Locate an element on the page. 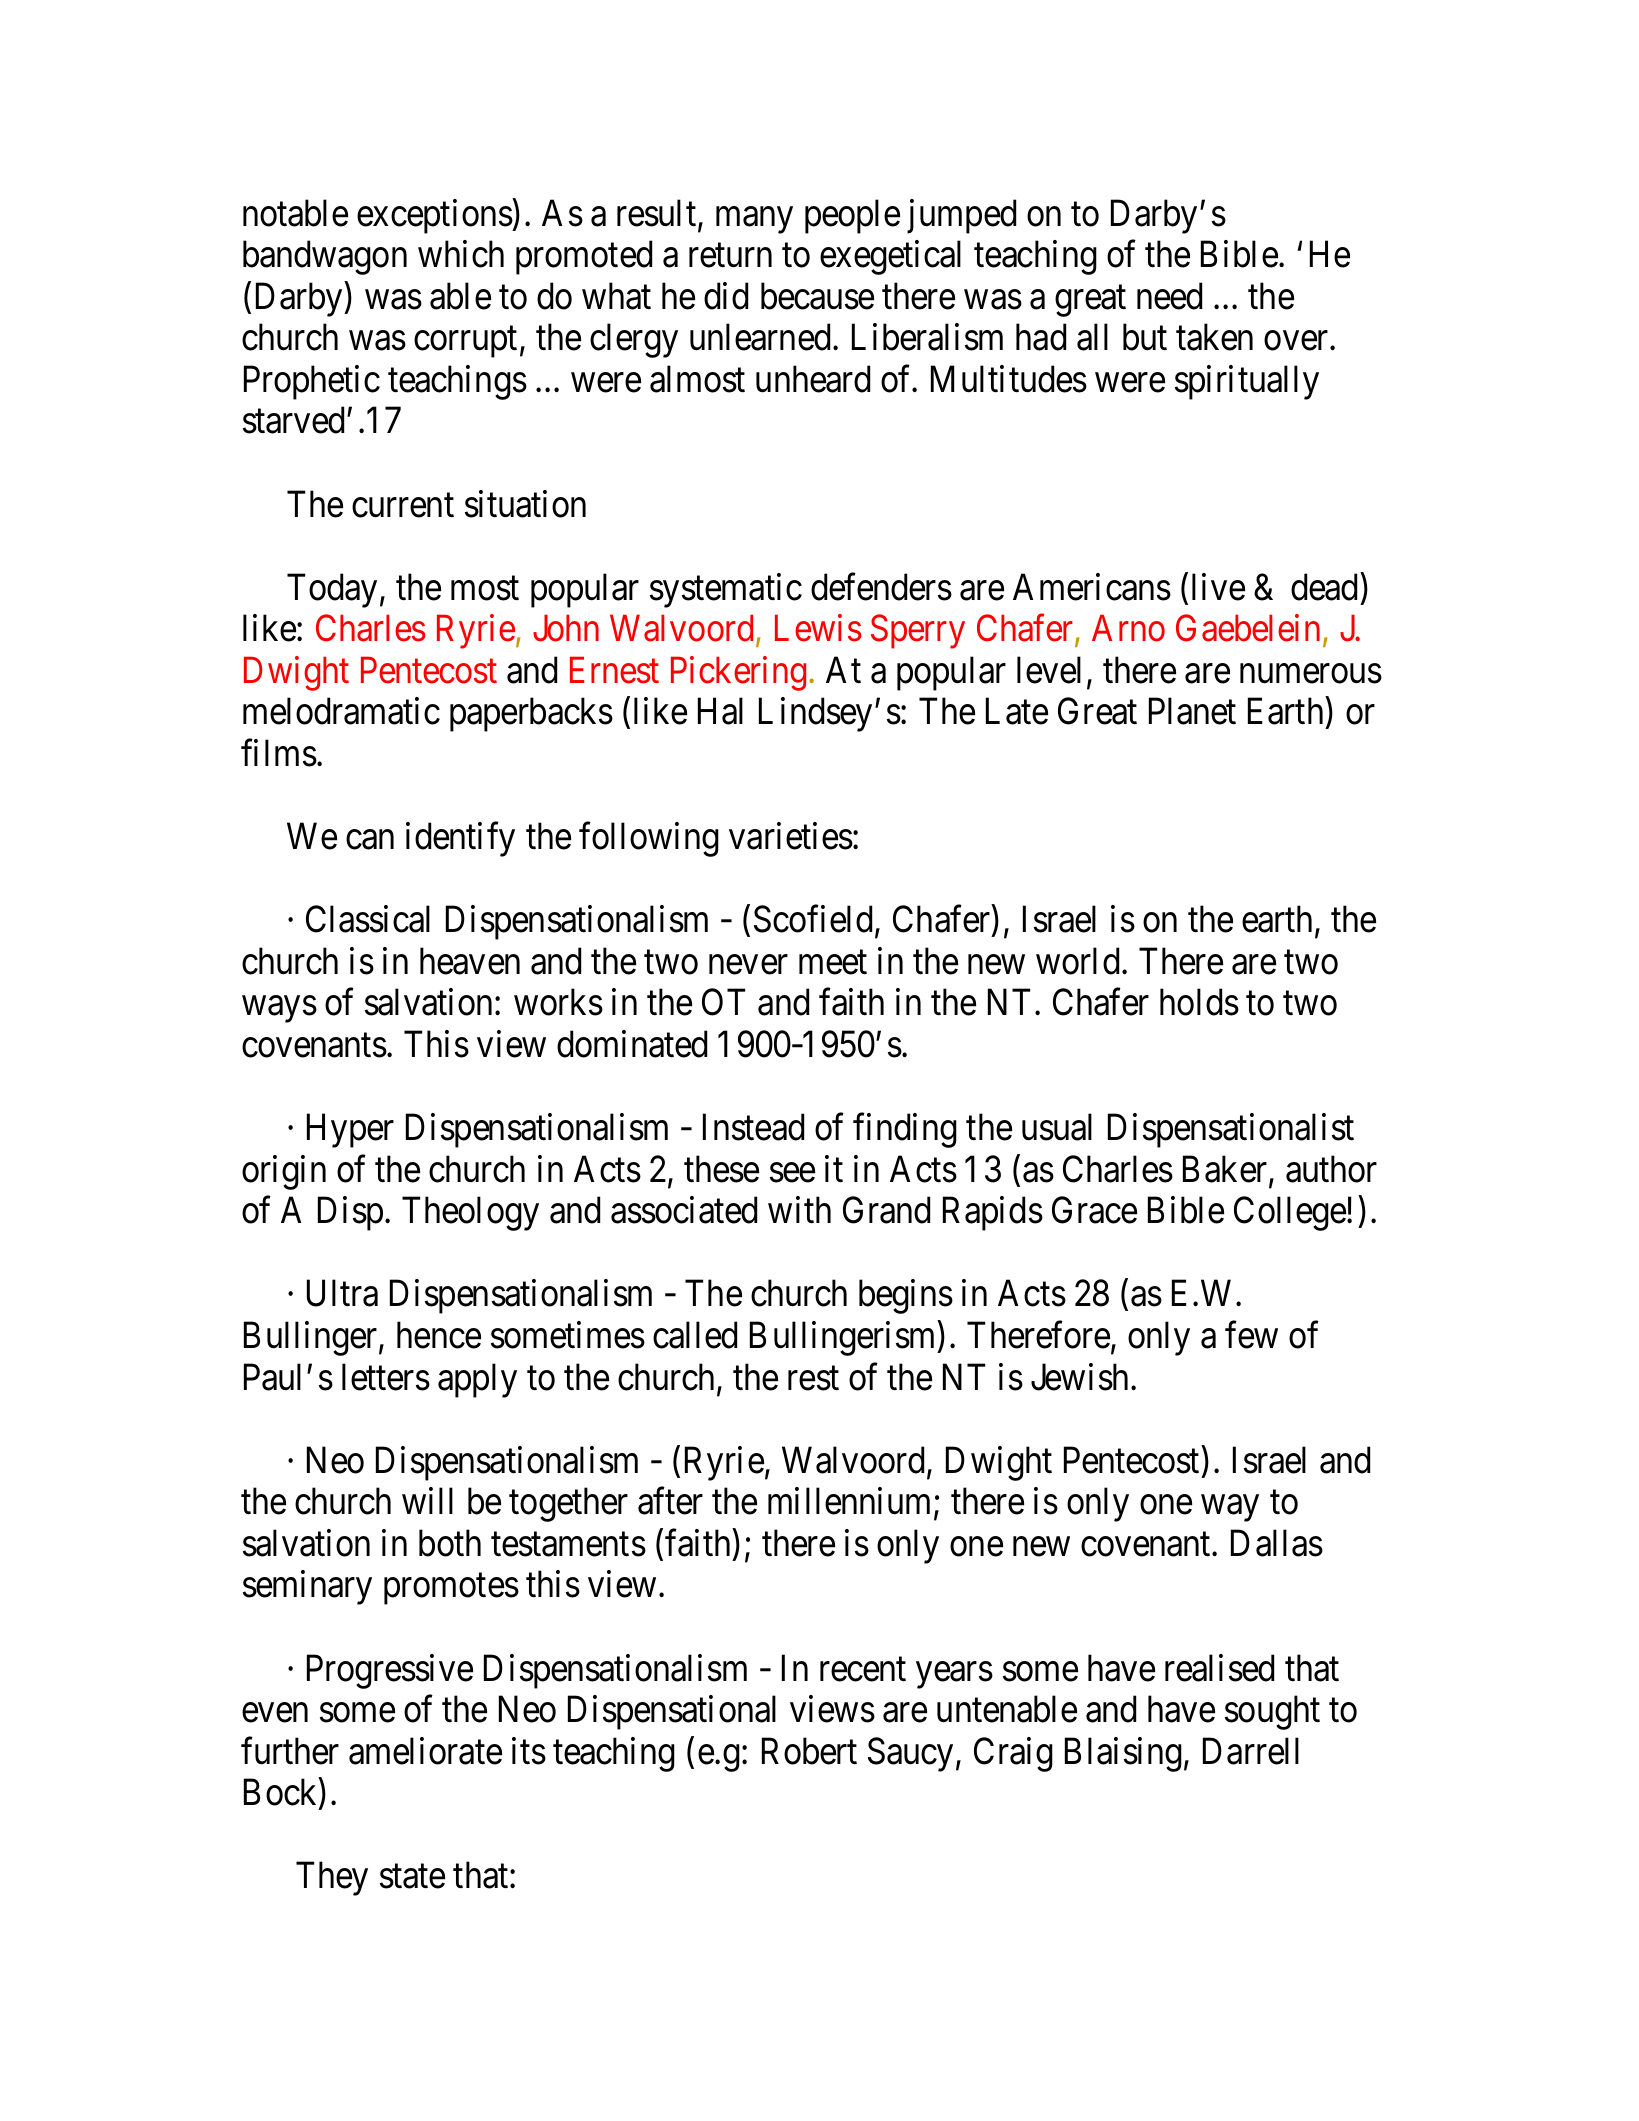 The width and height of the page is (1639, 2121). identify is located at coordinates (460, 840).
